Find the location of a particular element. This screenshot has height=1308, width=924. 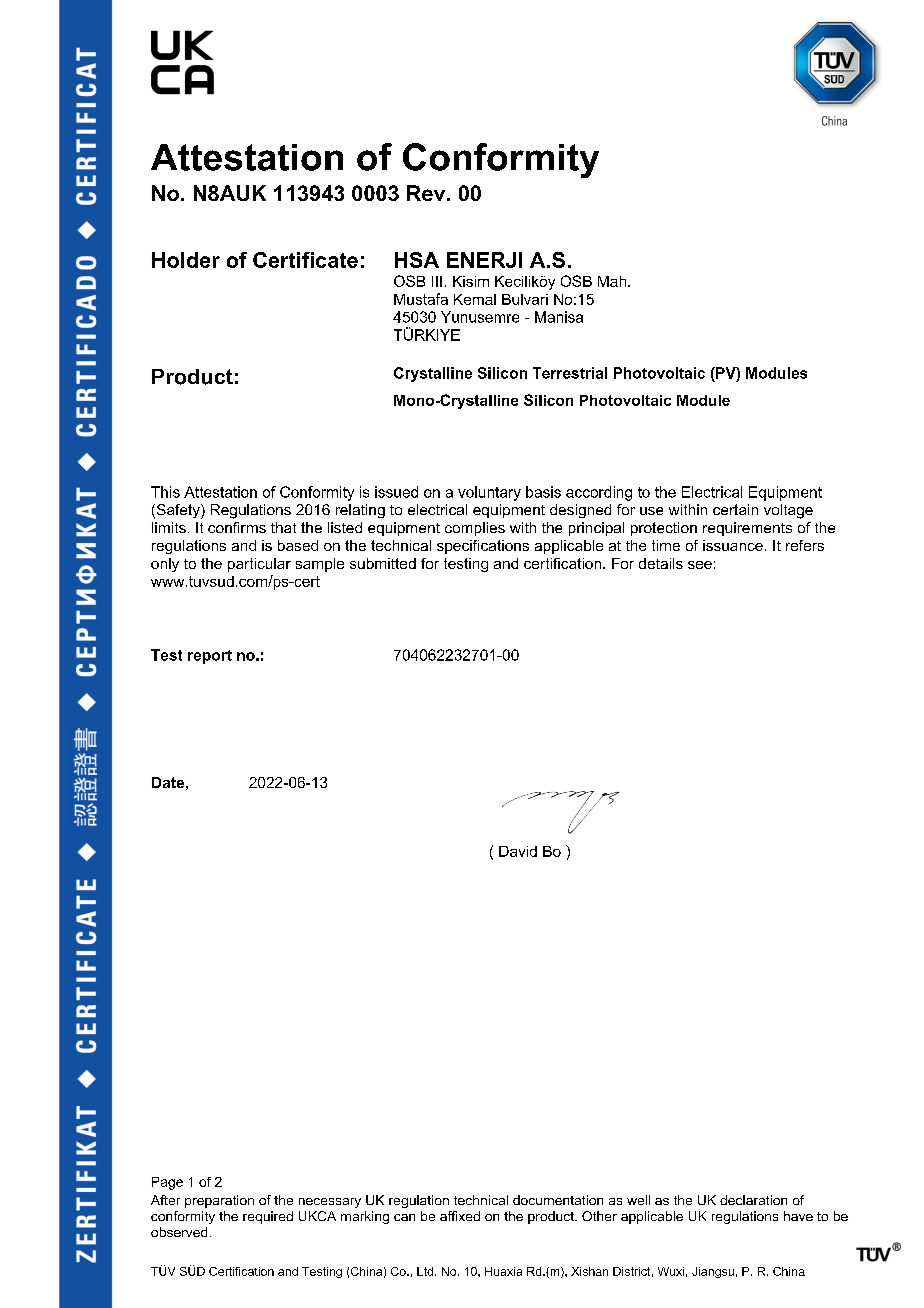

affixed is located at coordinates (460, 1216).
